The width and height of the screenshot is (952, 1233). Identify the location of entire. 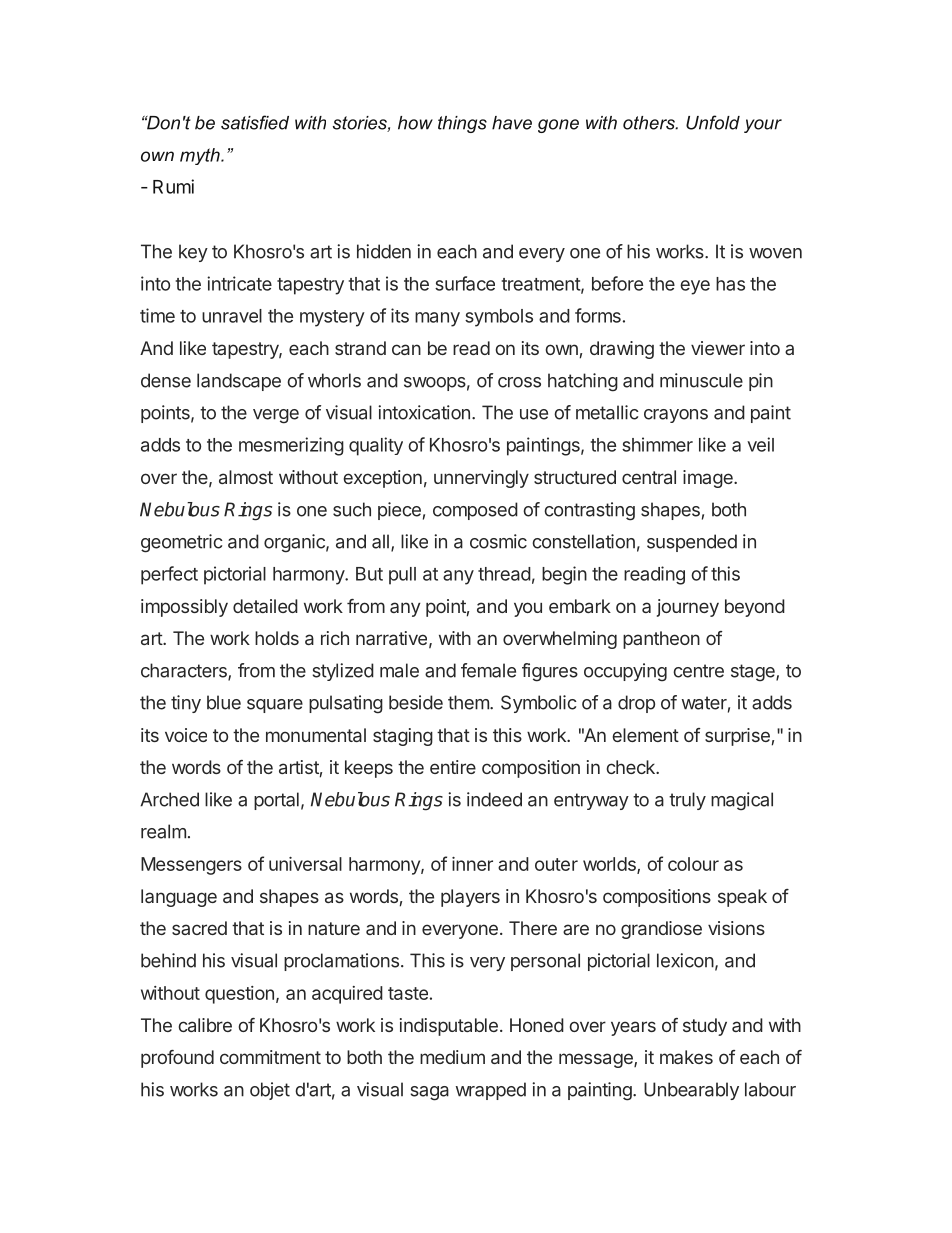
(453, 767).
